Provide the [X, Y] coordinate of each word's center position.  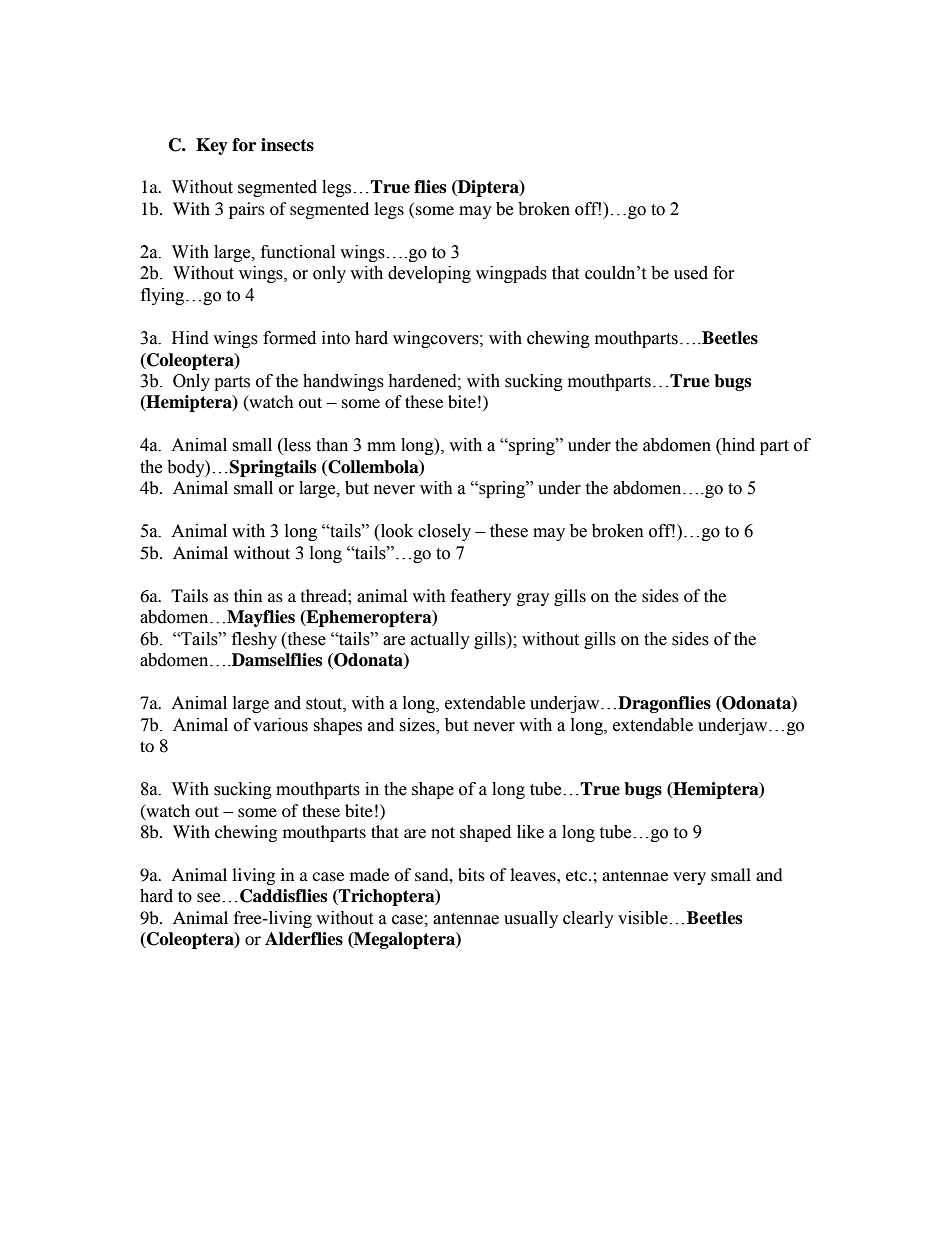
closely [444, 532]
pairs [247, 210]
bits [471, 874]
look [396, 531]
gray [533, 599]
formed [289, 338]
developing [429, 274]
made [369, 874]
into [336, 338]
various [280, 725]
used [691, 273]
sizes [418, 725]
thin [248, 595]
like [530, 832]
